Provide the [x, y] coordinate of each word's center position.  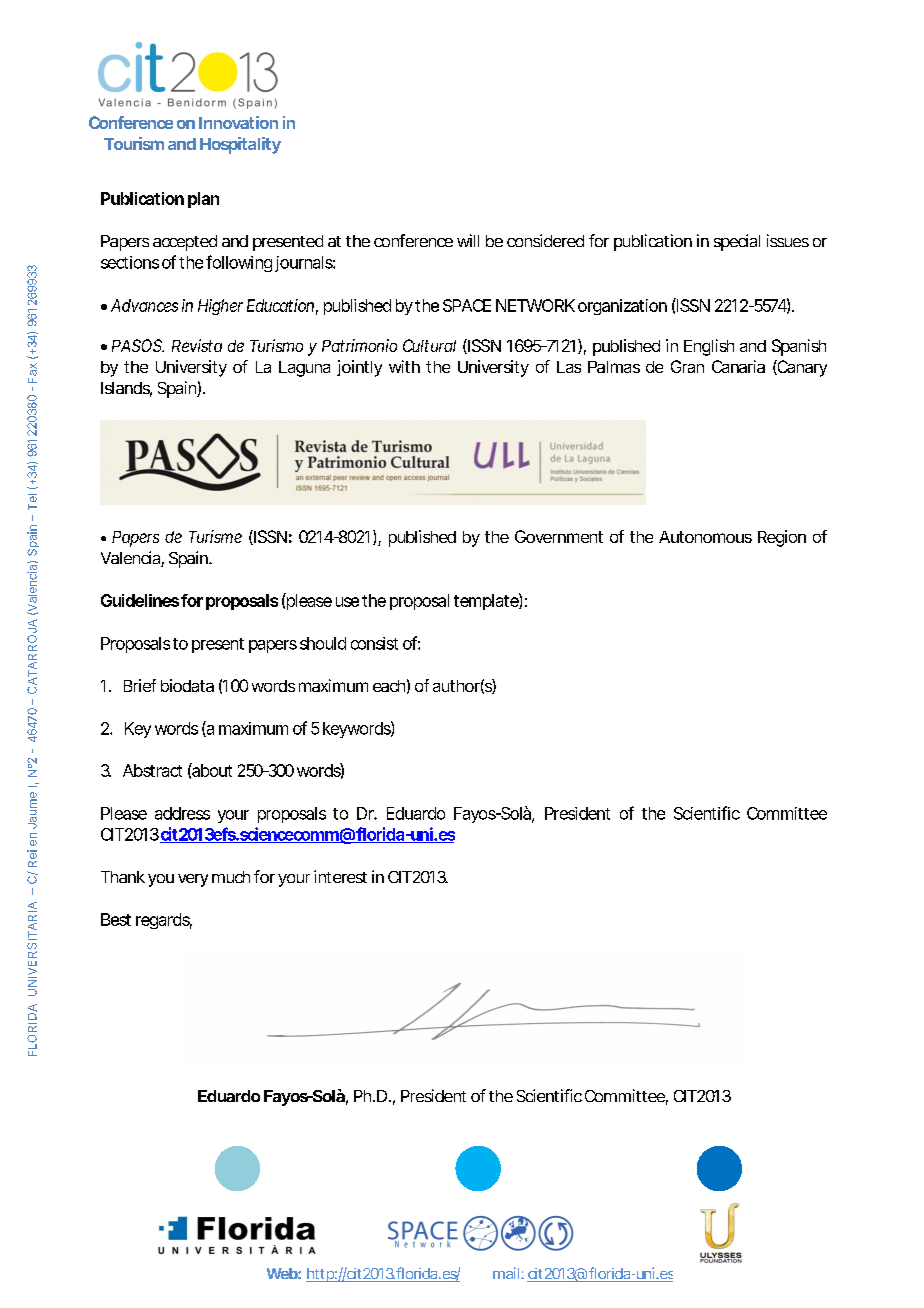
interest [340, 876]
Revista [197, 345]
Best [116, 919]
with [404, 366]
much [231, 877]
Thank [123, 877]
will [468, 240]
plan [203, 200]
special [737, 242]
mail [506, 1273]
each [389, 686]
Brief [140, 685]
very [193, 880]
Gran [687, 366]
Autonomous [705, 537]
